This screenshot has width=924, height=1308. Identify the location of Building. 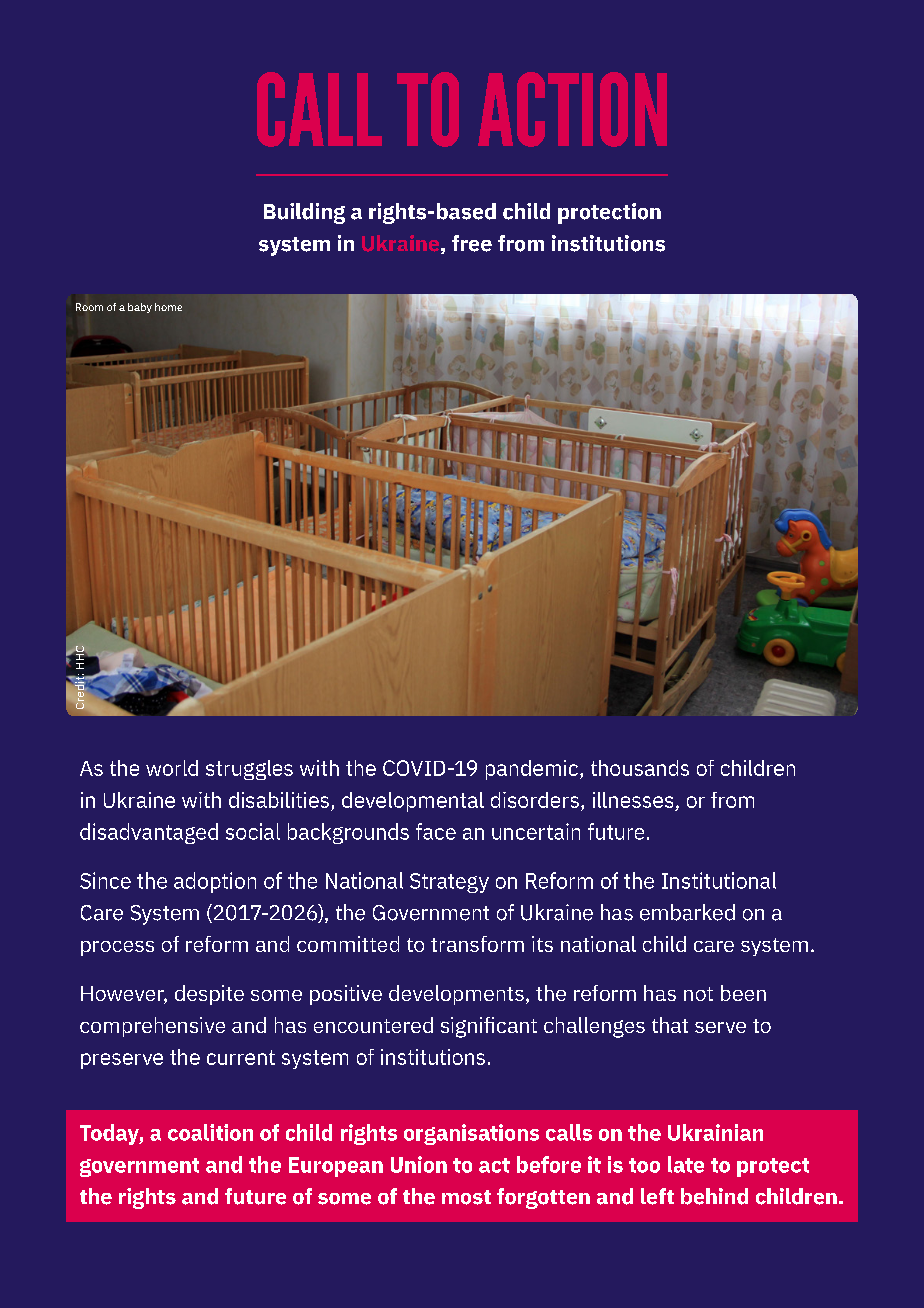
(304, 213).
